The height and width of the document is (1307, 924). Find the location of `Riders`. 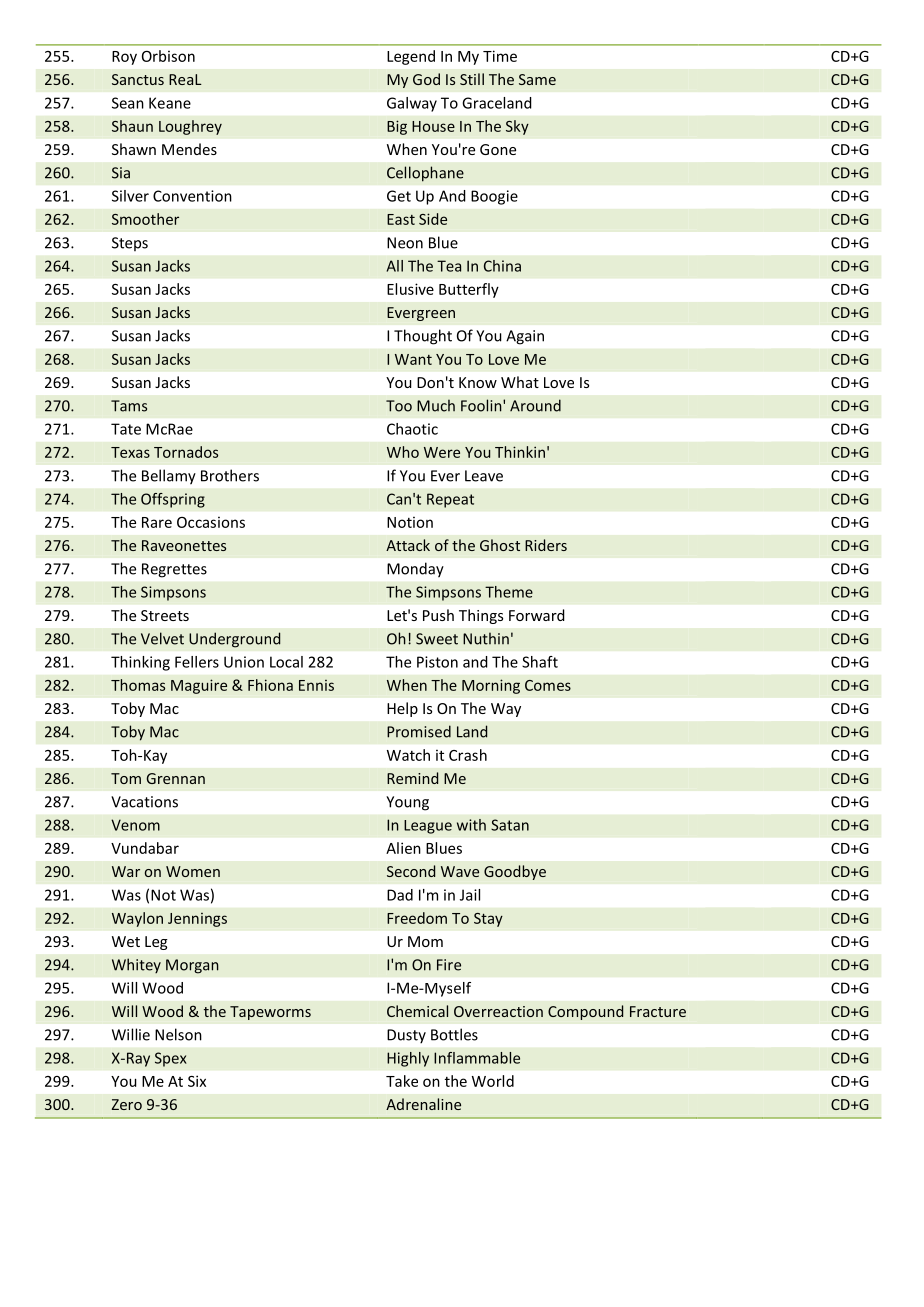

Riders is located at coordinates (546, 545).
